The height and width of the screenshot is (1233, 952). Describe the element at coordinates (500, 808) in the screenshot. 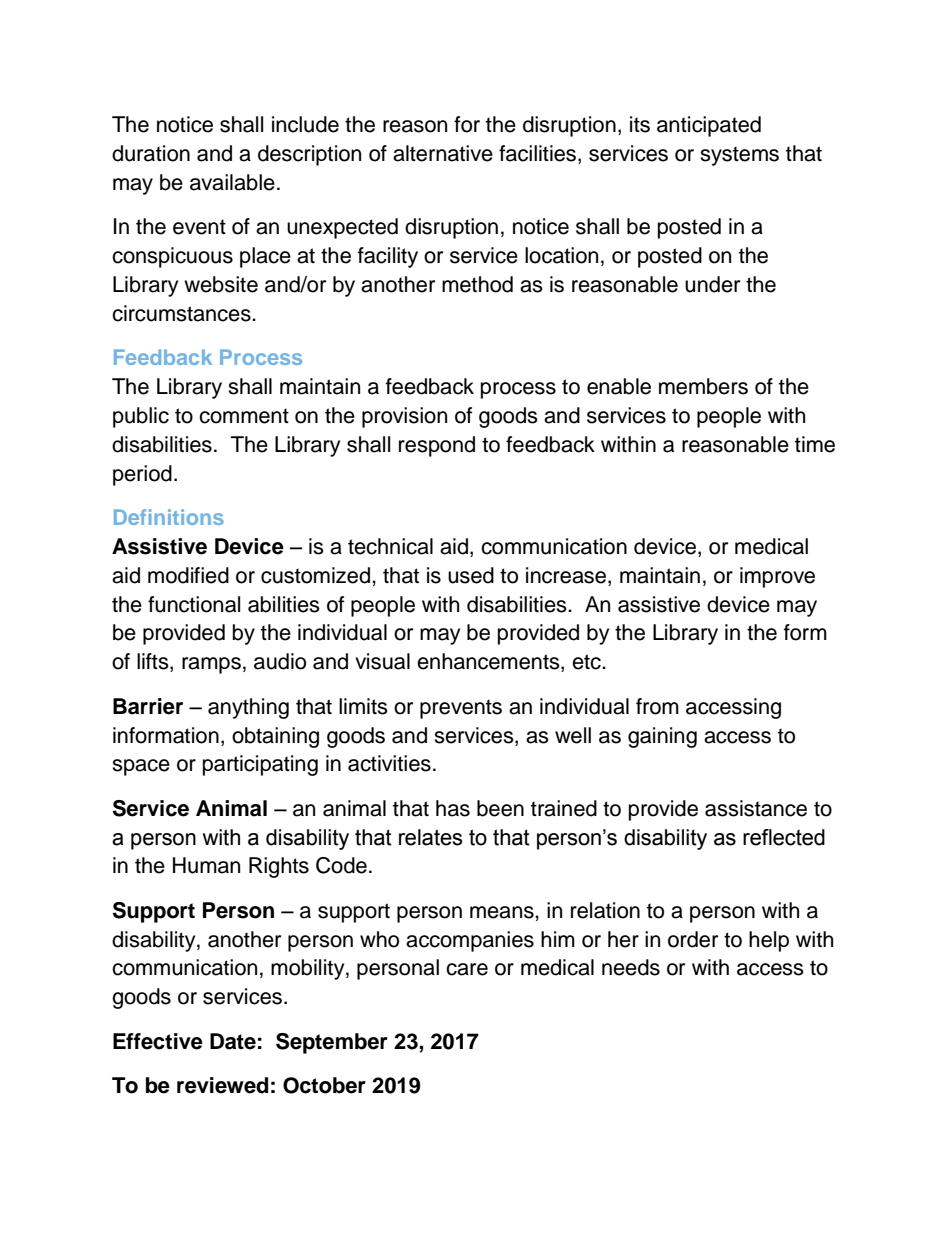

I see `been` at that location.
